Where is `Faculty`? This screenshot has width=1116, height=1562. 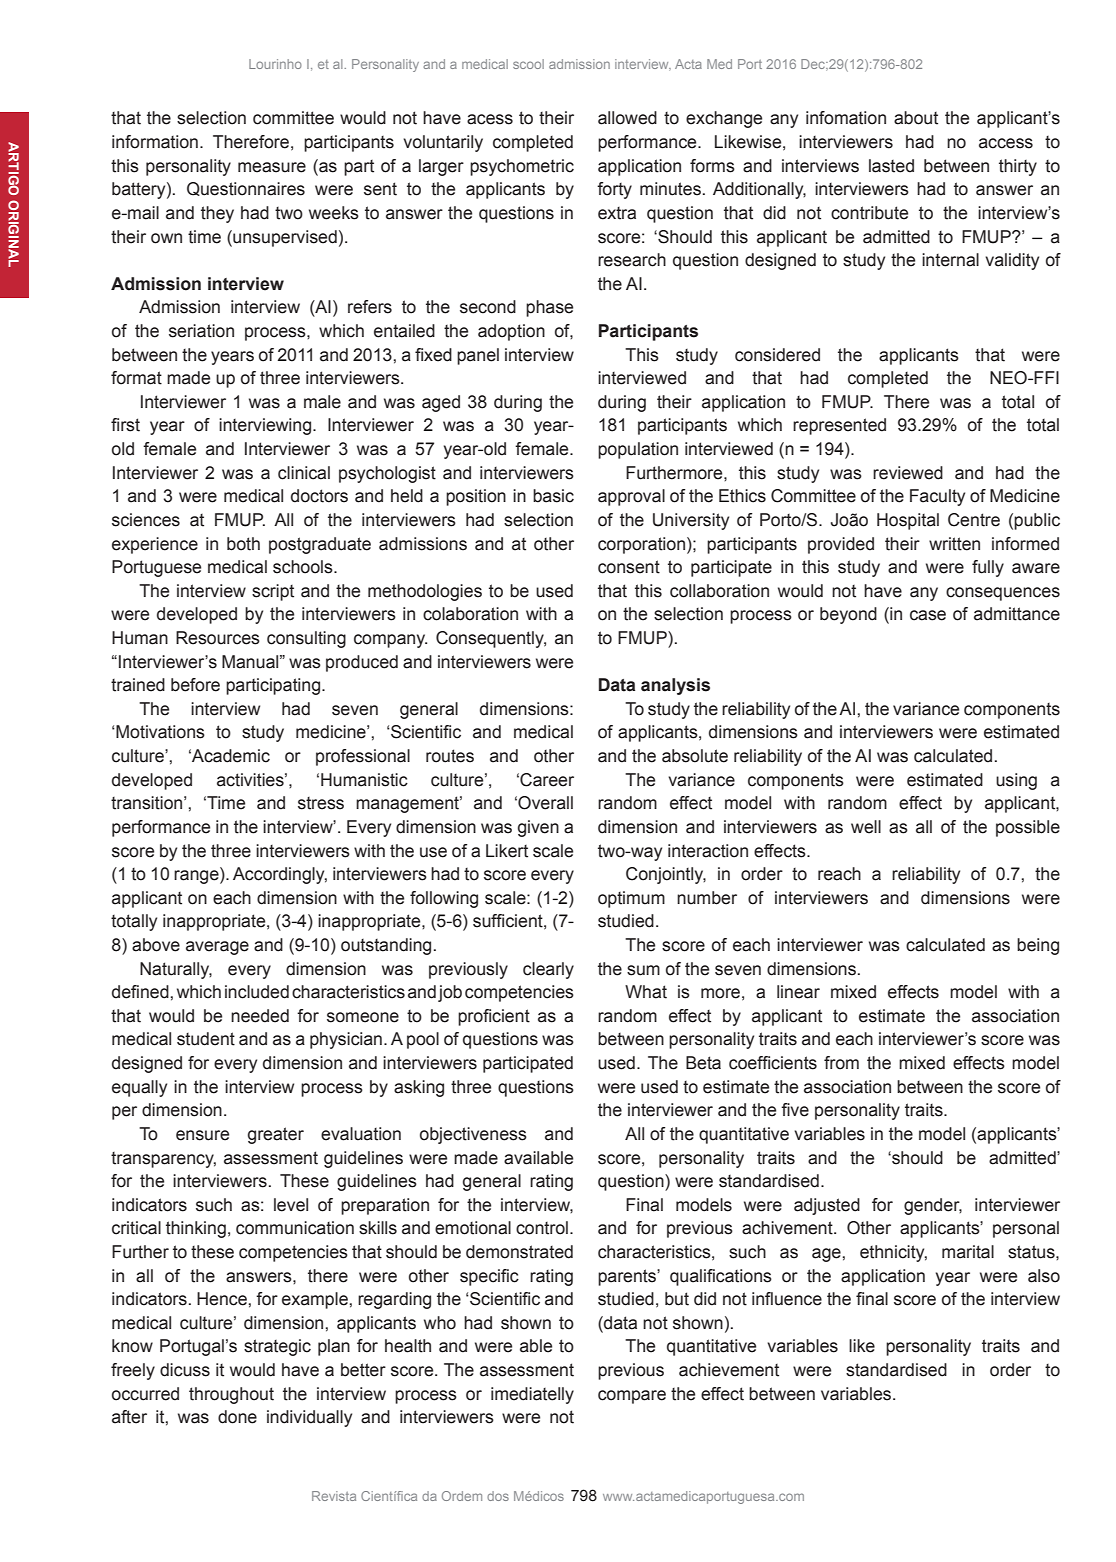
Faculty is located at coordinates (937, 497).
